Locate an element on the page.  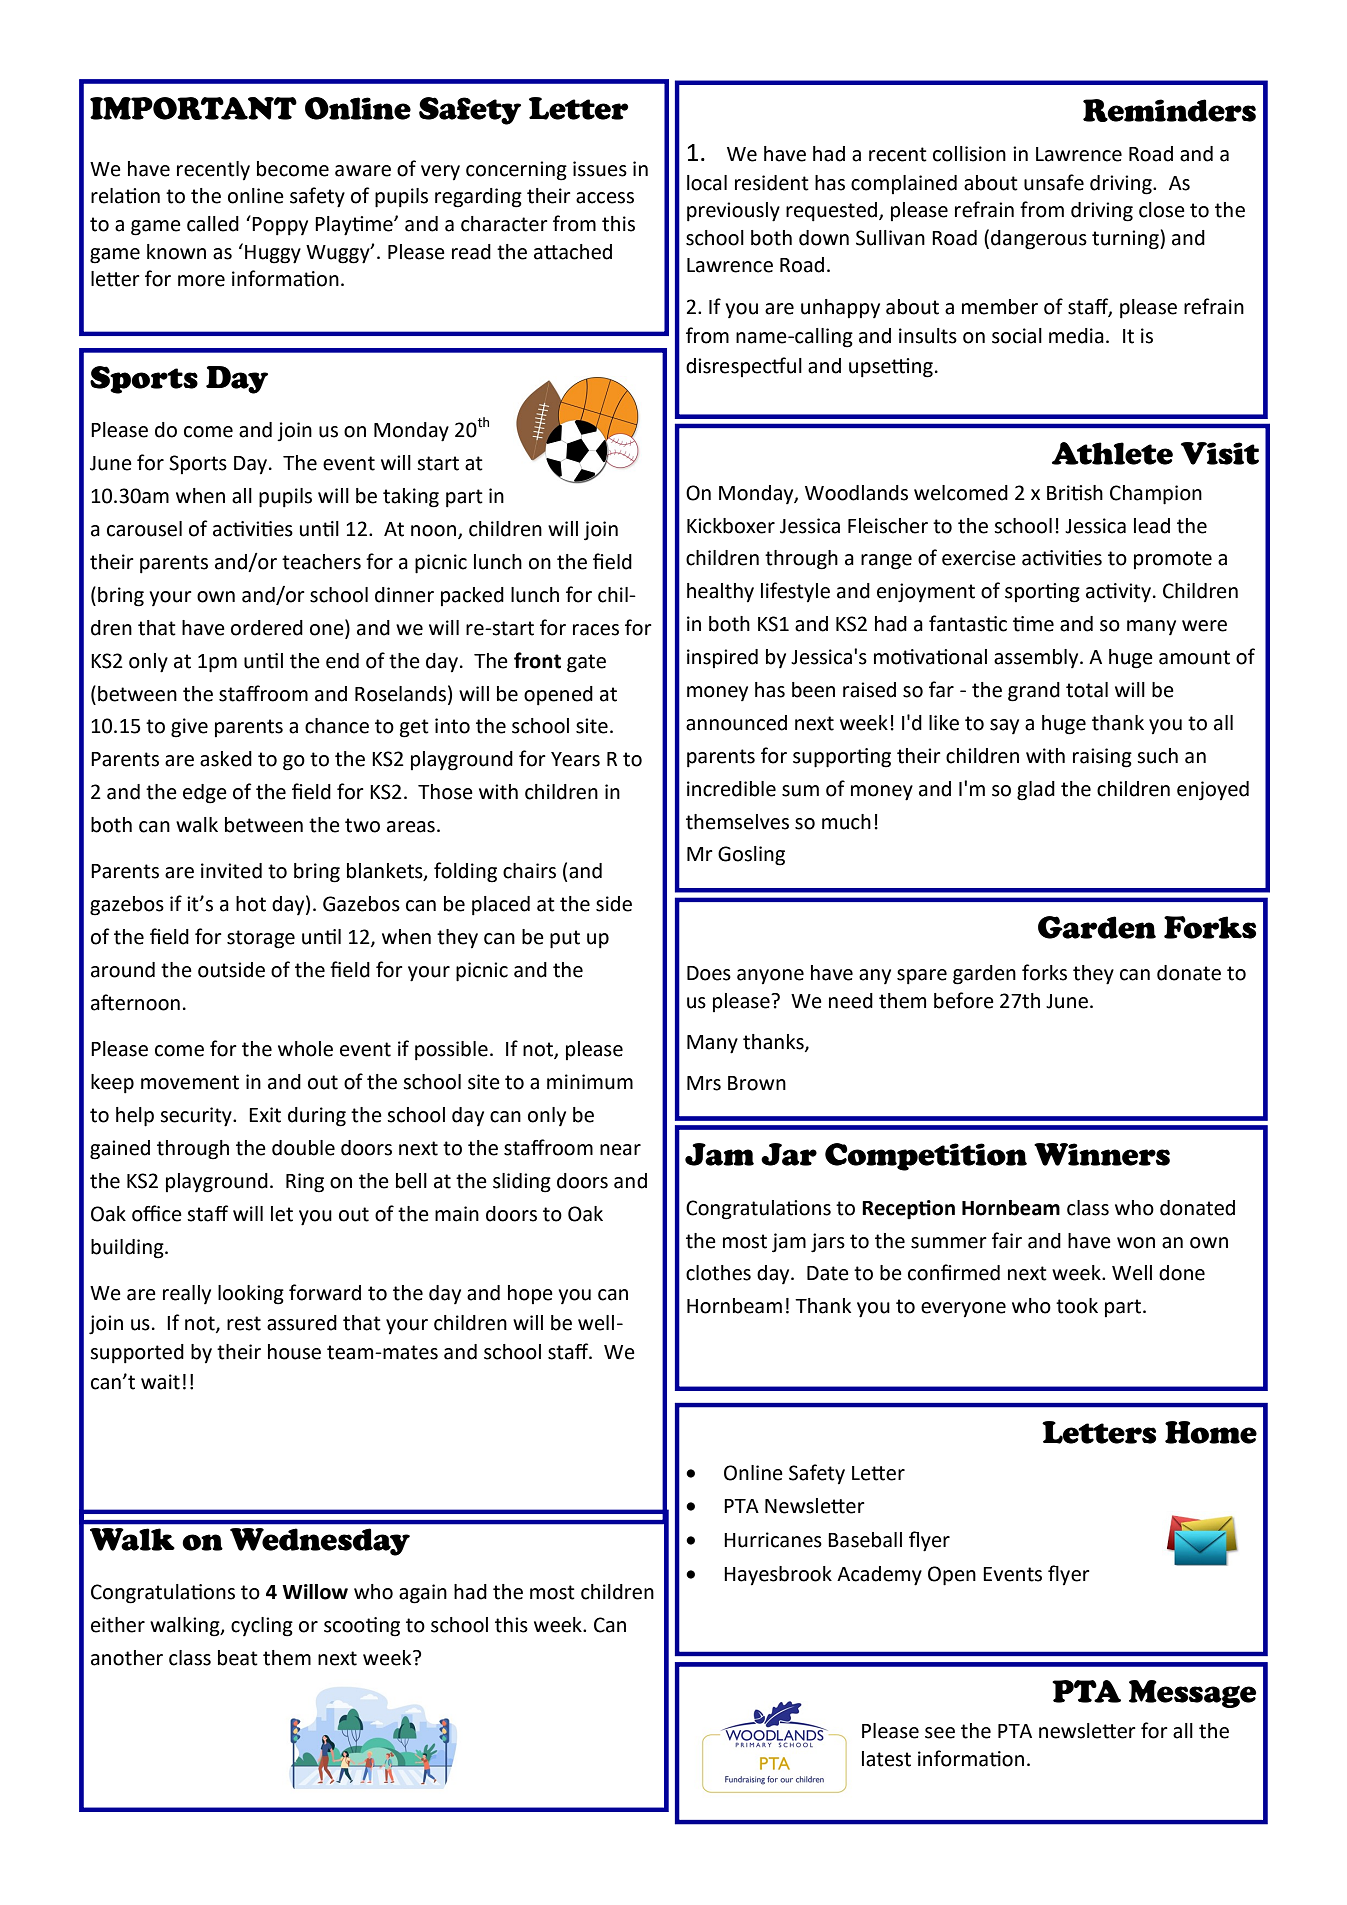
latest is located at coordinates (886, 1759).
